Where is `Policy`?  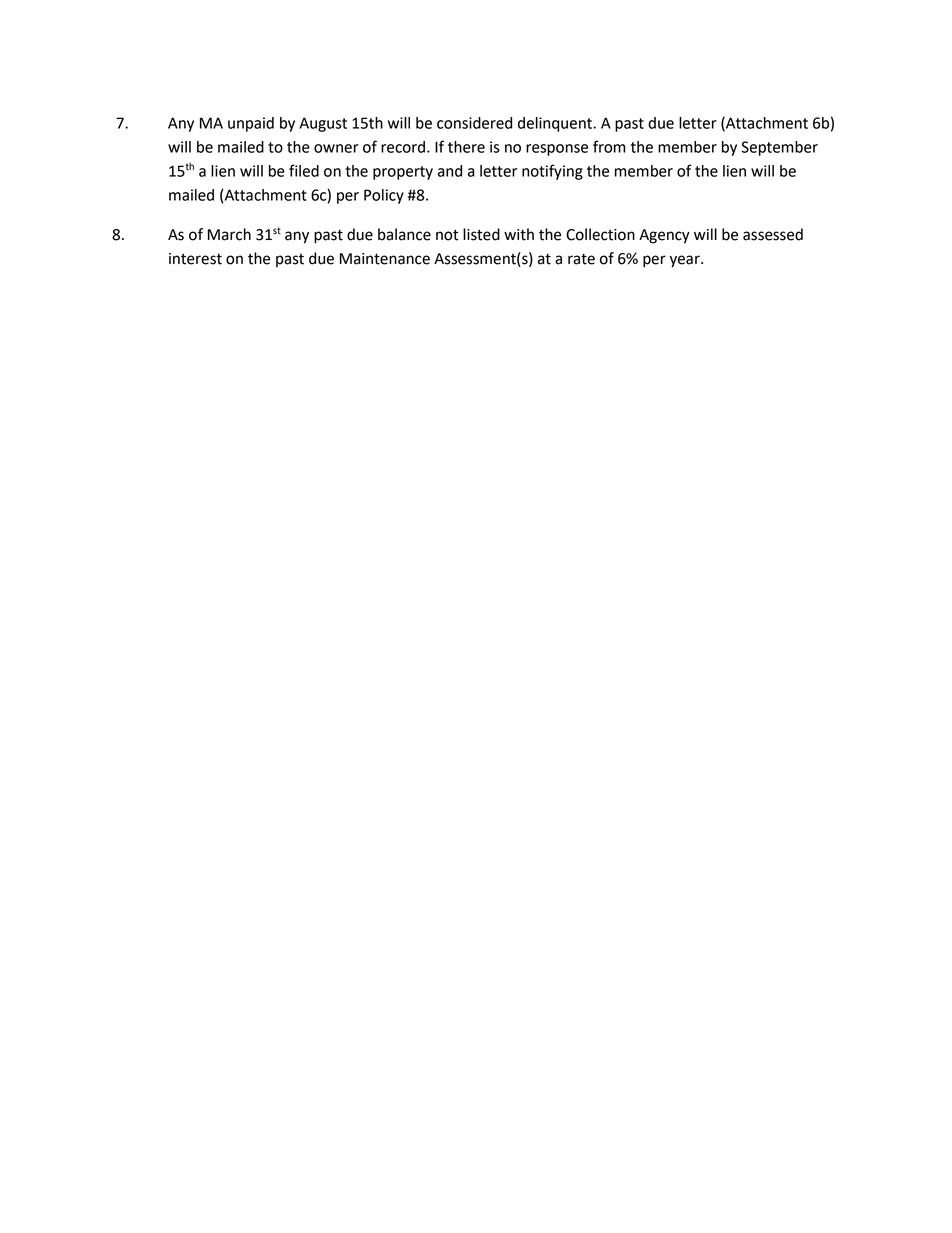
Policy is located at coordinates (384, 196).
